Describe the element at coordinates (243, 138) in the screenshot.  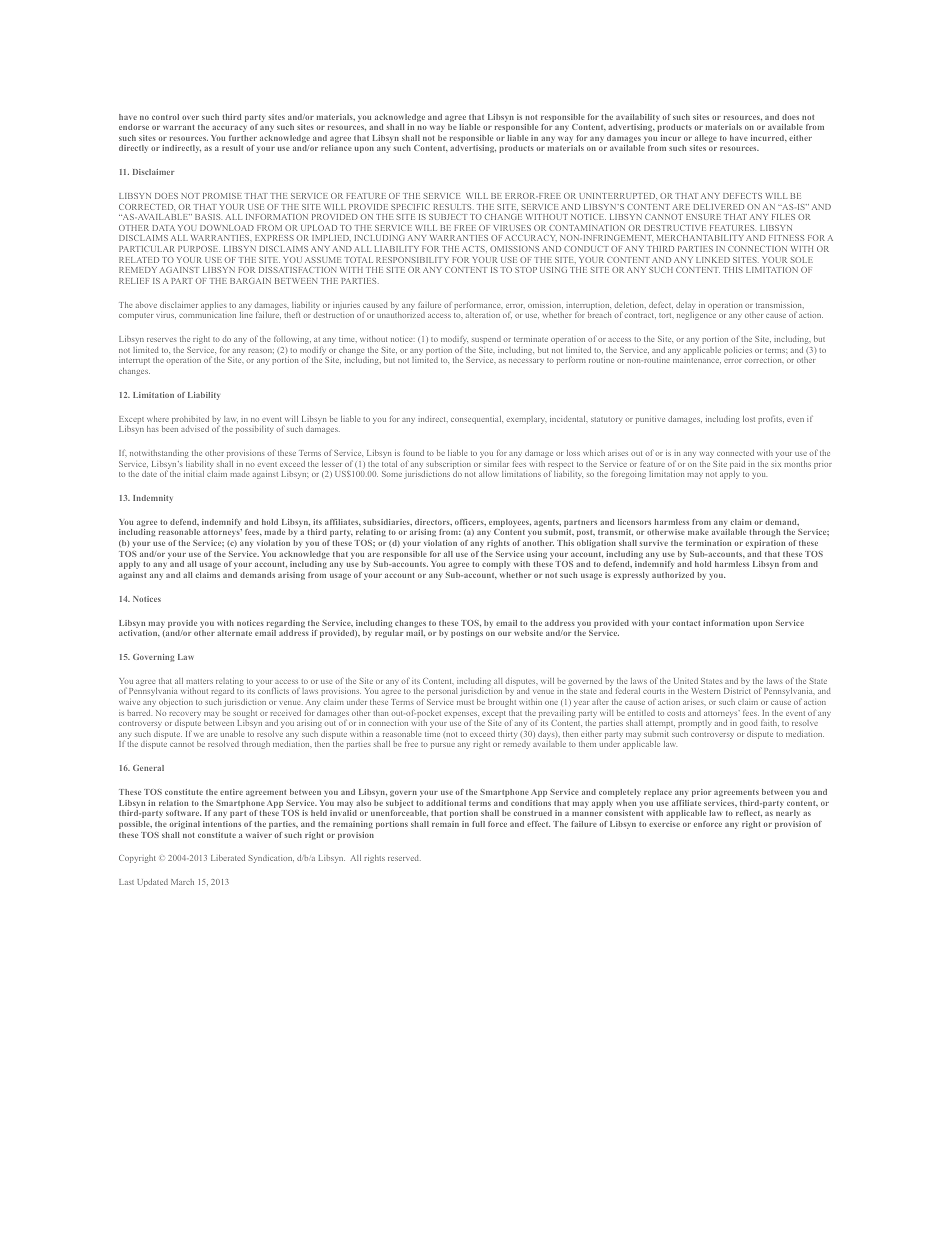
I see `further` at that location.
